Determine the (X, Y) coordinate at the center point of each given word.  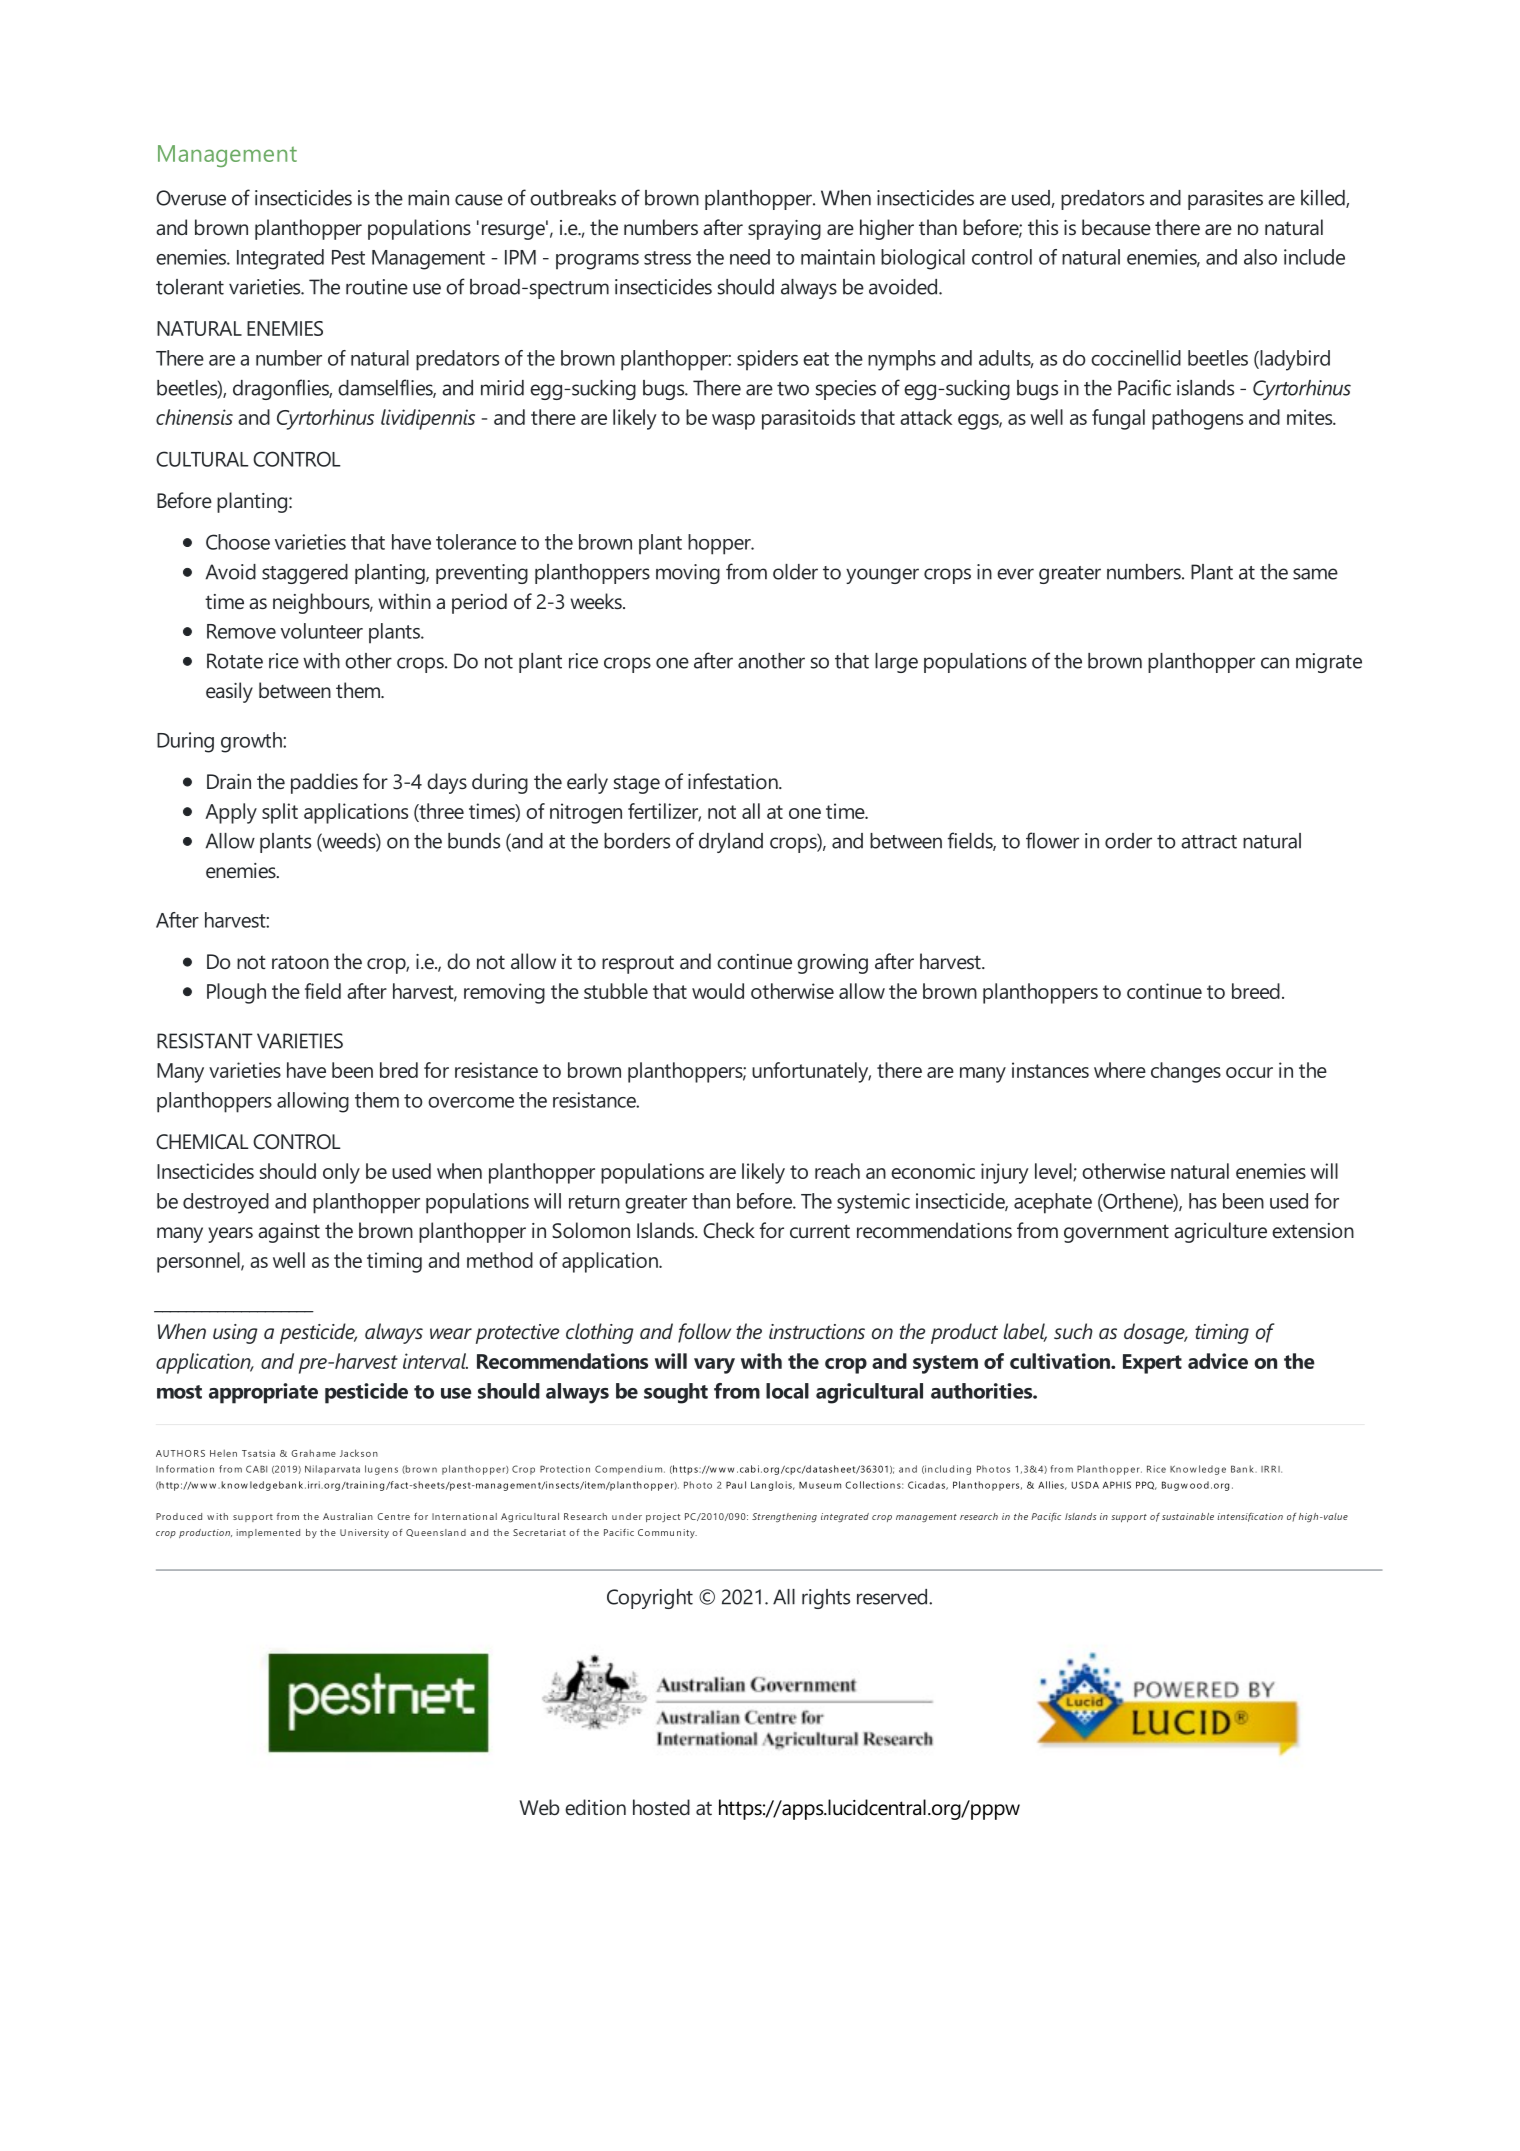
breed (1256, 991)
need (750, 257)
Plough (236, 993)
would (718, 991)
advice (1218, 1361)
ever (1015, 574)
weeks (597, 601)
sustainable (1188, 1516)
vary (714, 1366)
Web (539, 1807)
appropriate (263, 1393)
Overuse (191, 198)
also (1260, 257)
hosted (661, 1807)
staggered (305, 574)
